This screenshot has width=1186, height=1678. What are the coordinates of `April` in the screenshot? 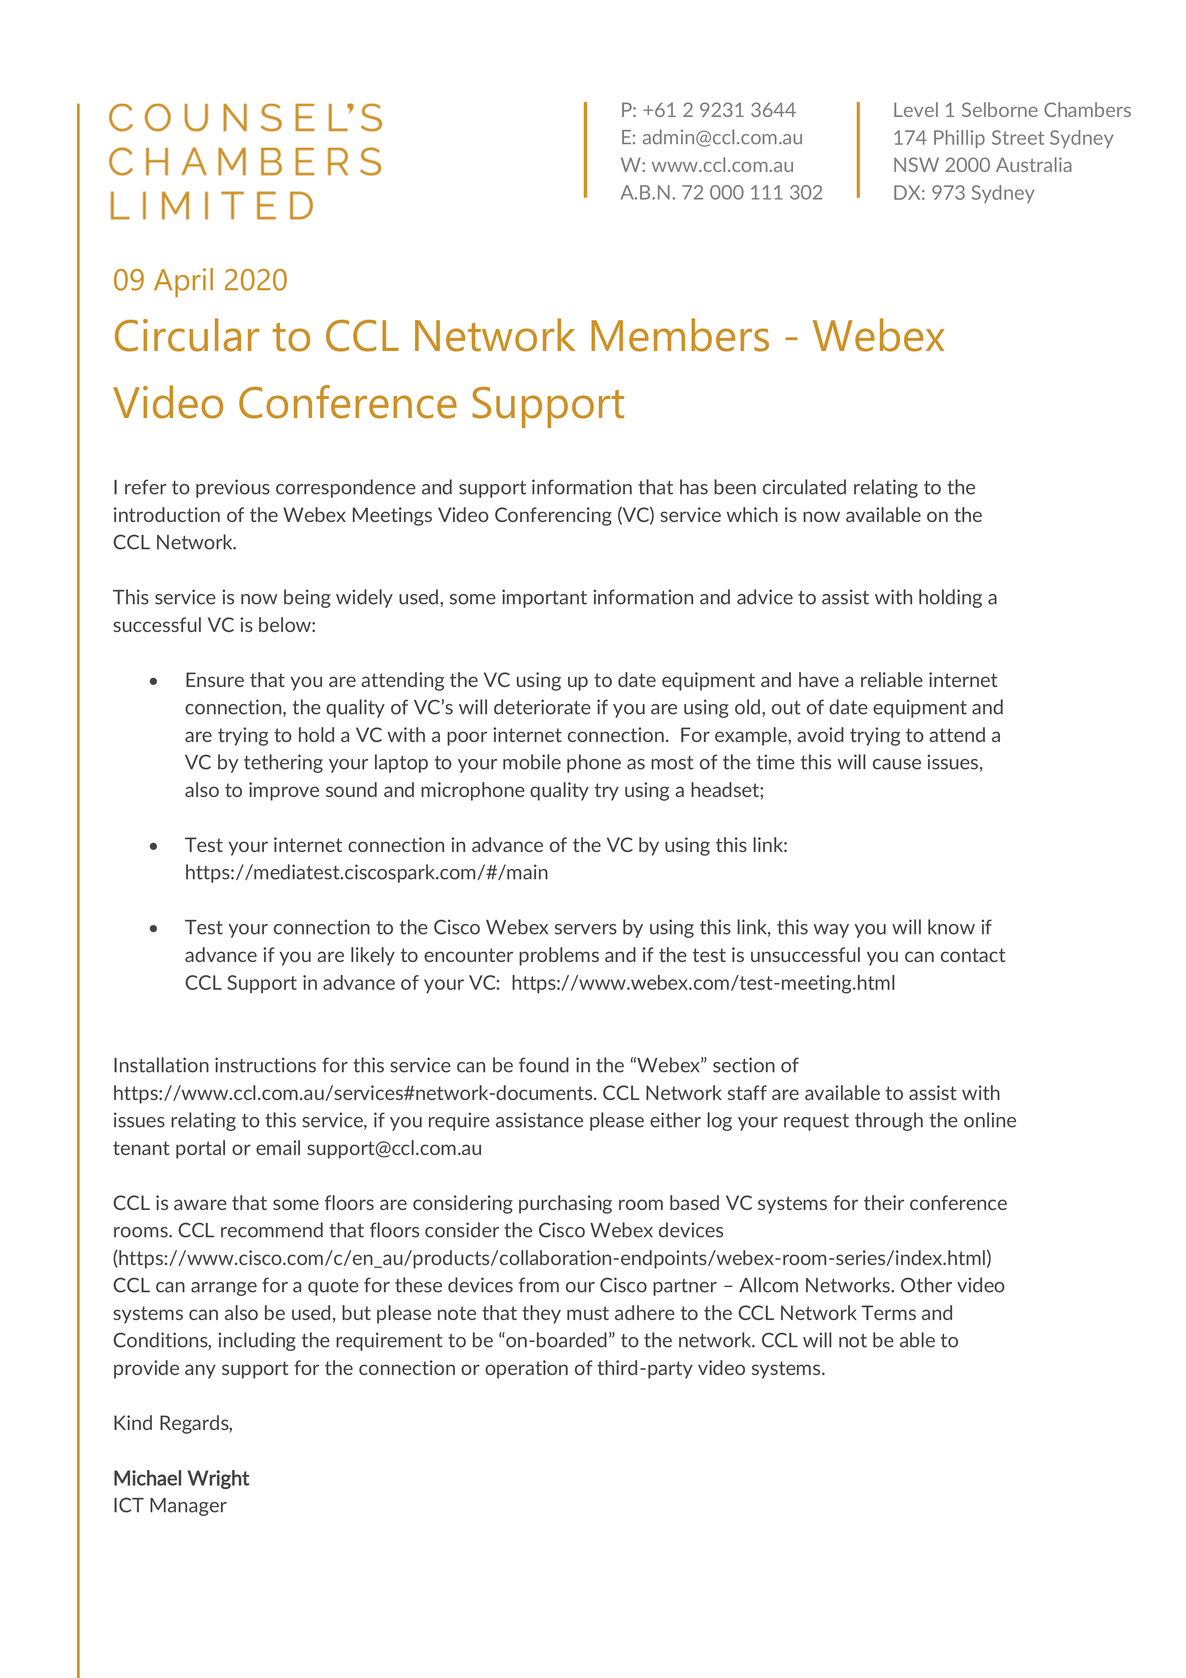 It's located at (183, 282).
